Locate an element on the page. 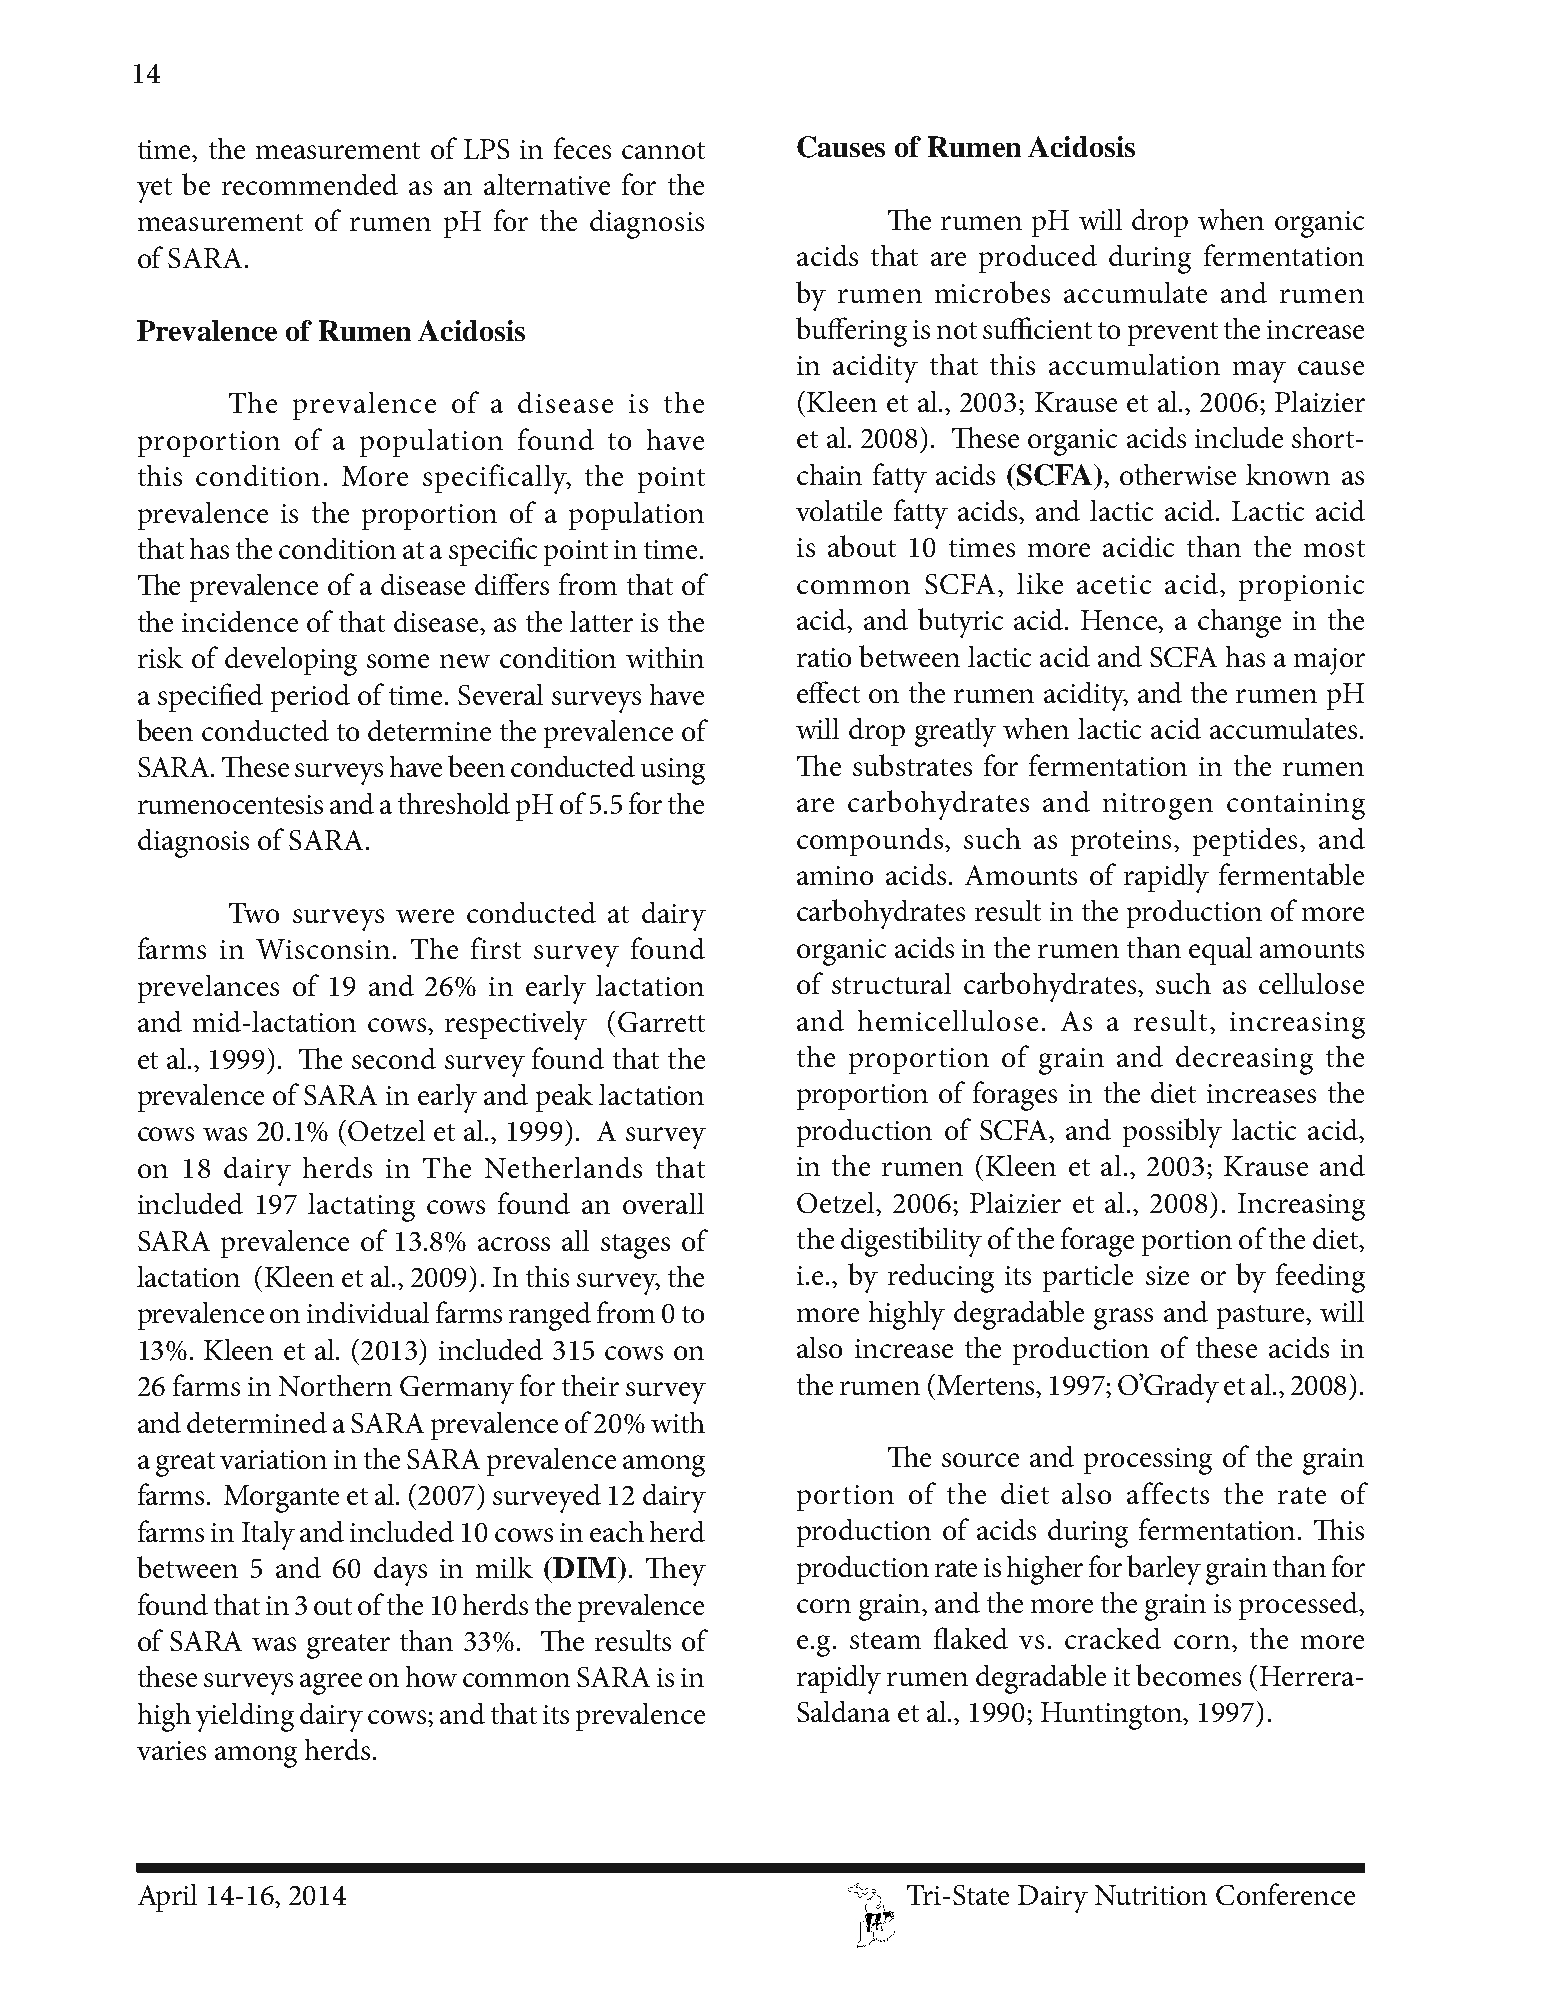 The height and width of the document is (2002, 1547). prevent is located at coordinates (1173, 334).
